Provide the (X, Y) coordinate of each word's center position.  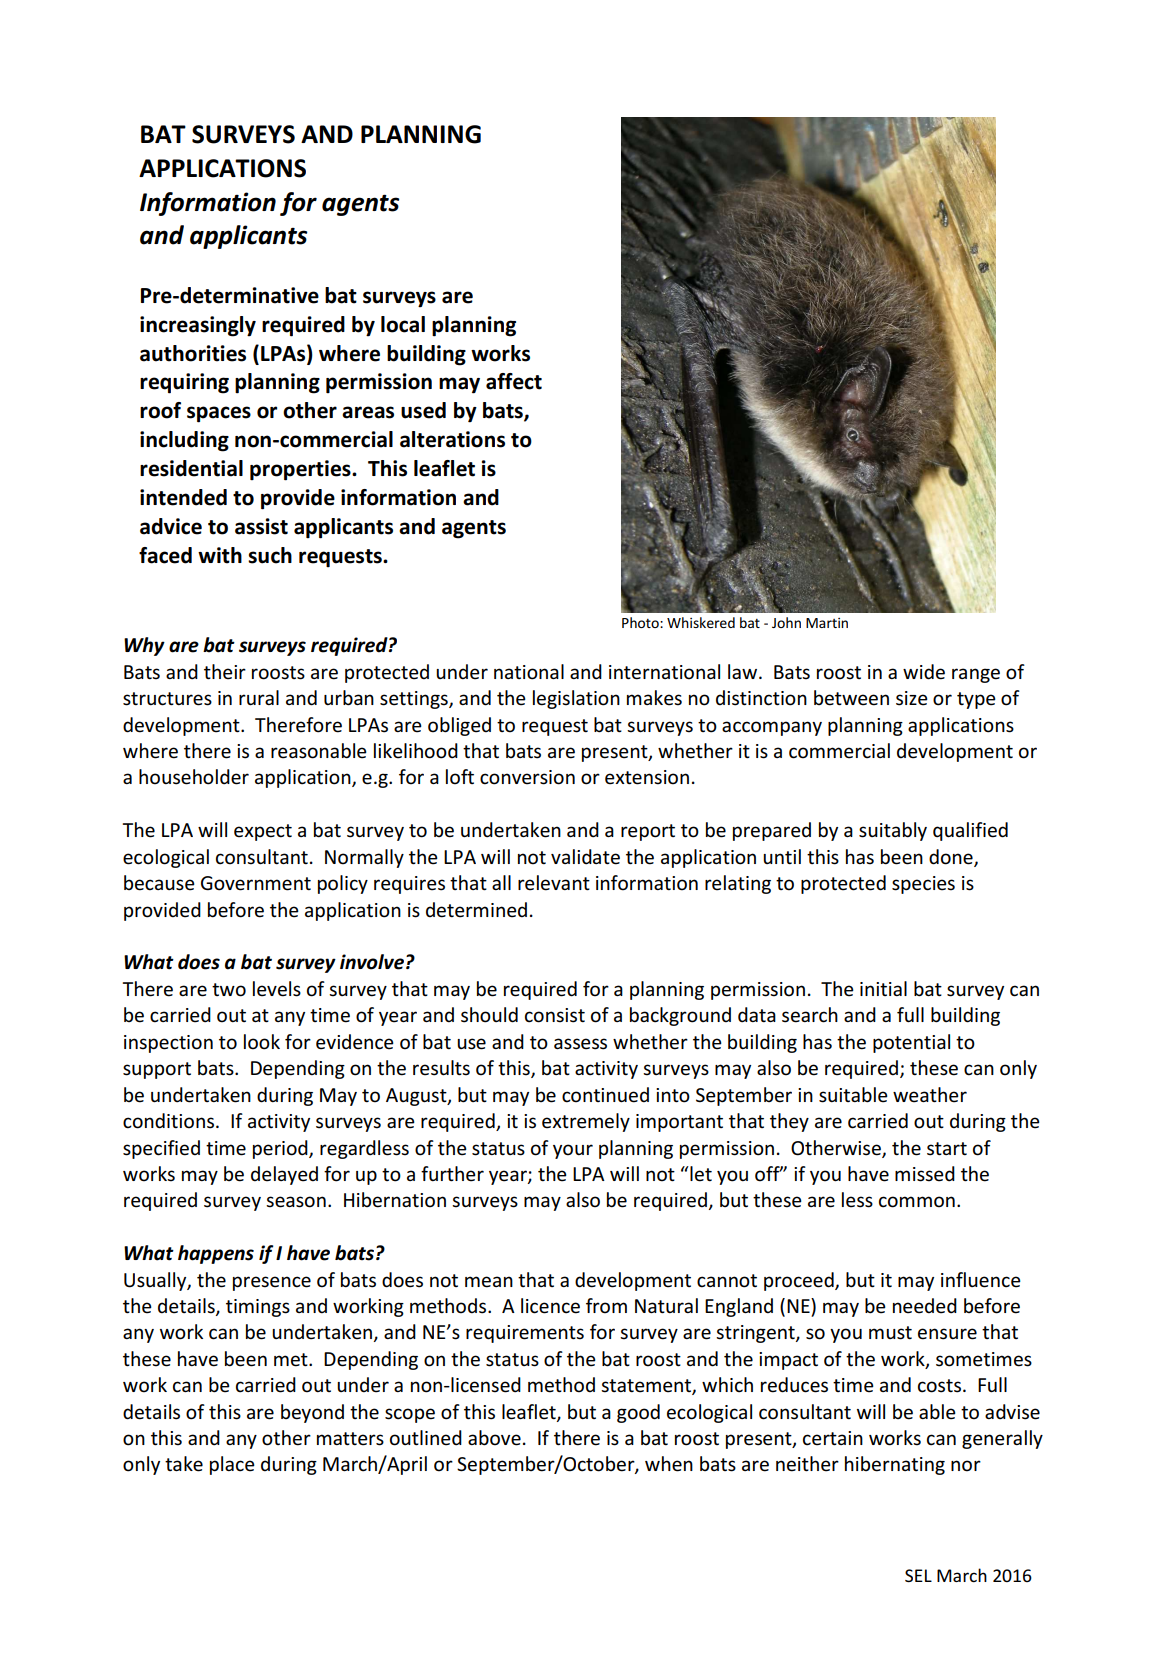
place (232, 1465)
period (281, 1149)
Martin (827, 623)
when (669, 1464)
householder (194, 777)
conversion (527, 777)
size (912, 698)
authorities (193, 353)
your (573, 1151)
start (947, 1149)
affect (514, 381)
